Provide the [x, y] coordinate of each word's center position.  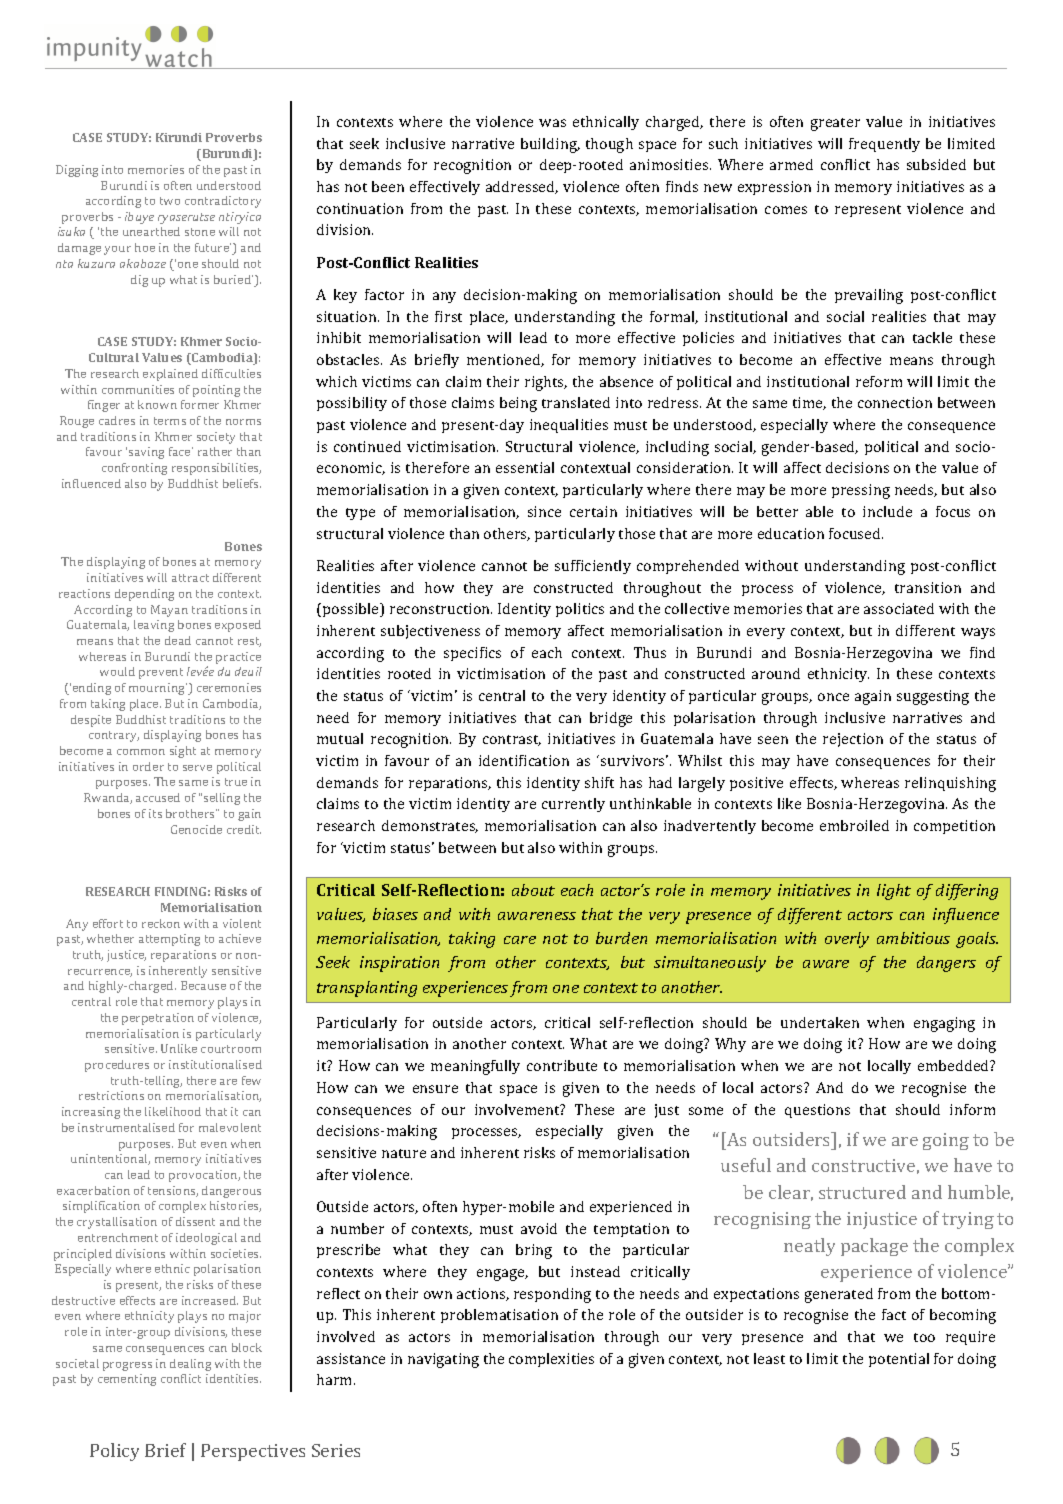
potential [899, 1360]
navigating [443, 1360]
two [170, 201]
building [550, 145]
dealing [190, 1365]
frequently [884, 145]
